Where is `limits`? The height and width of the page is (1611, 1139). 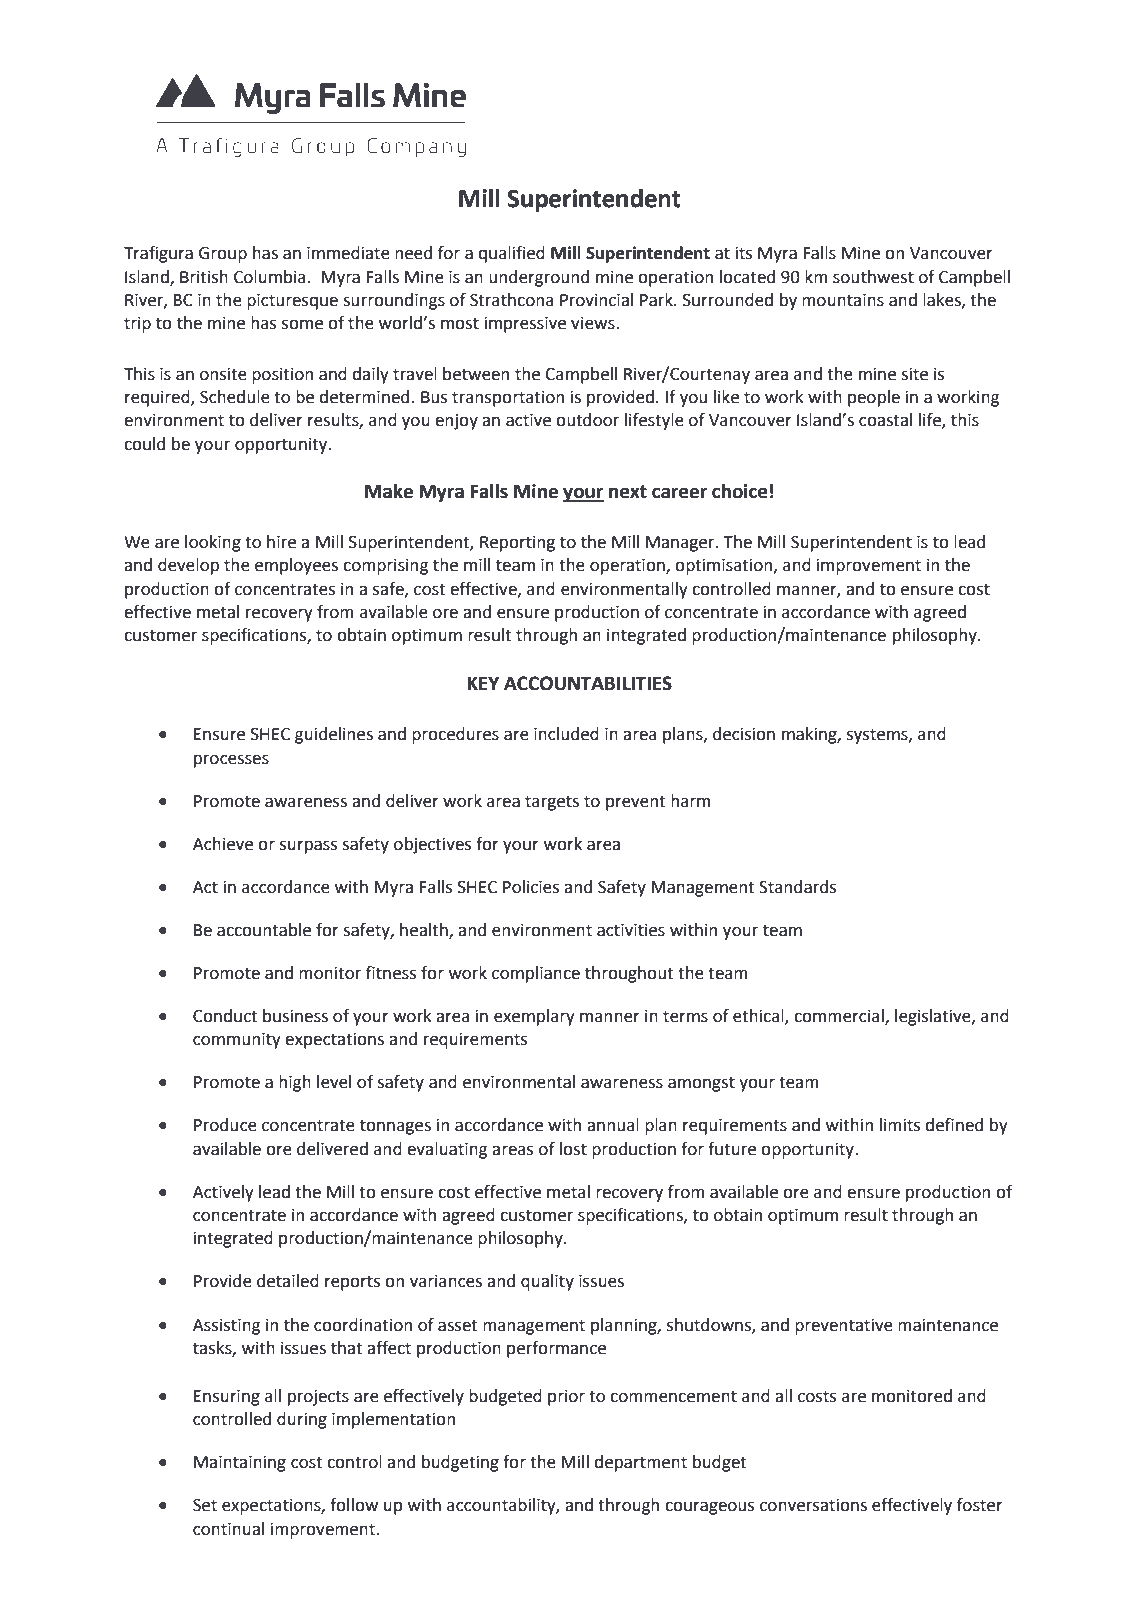
limits is located at coordinates (900, 1125).
